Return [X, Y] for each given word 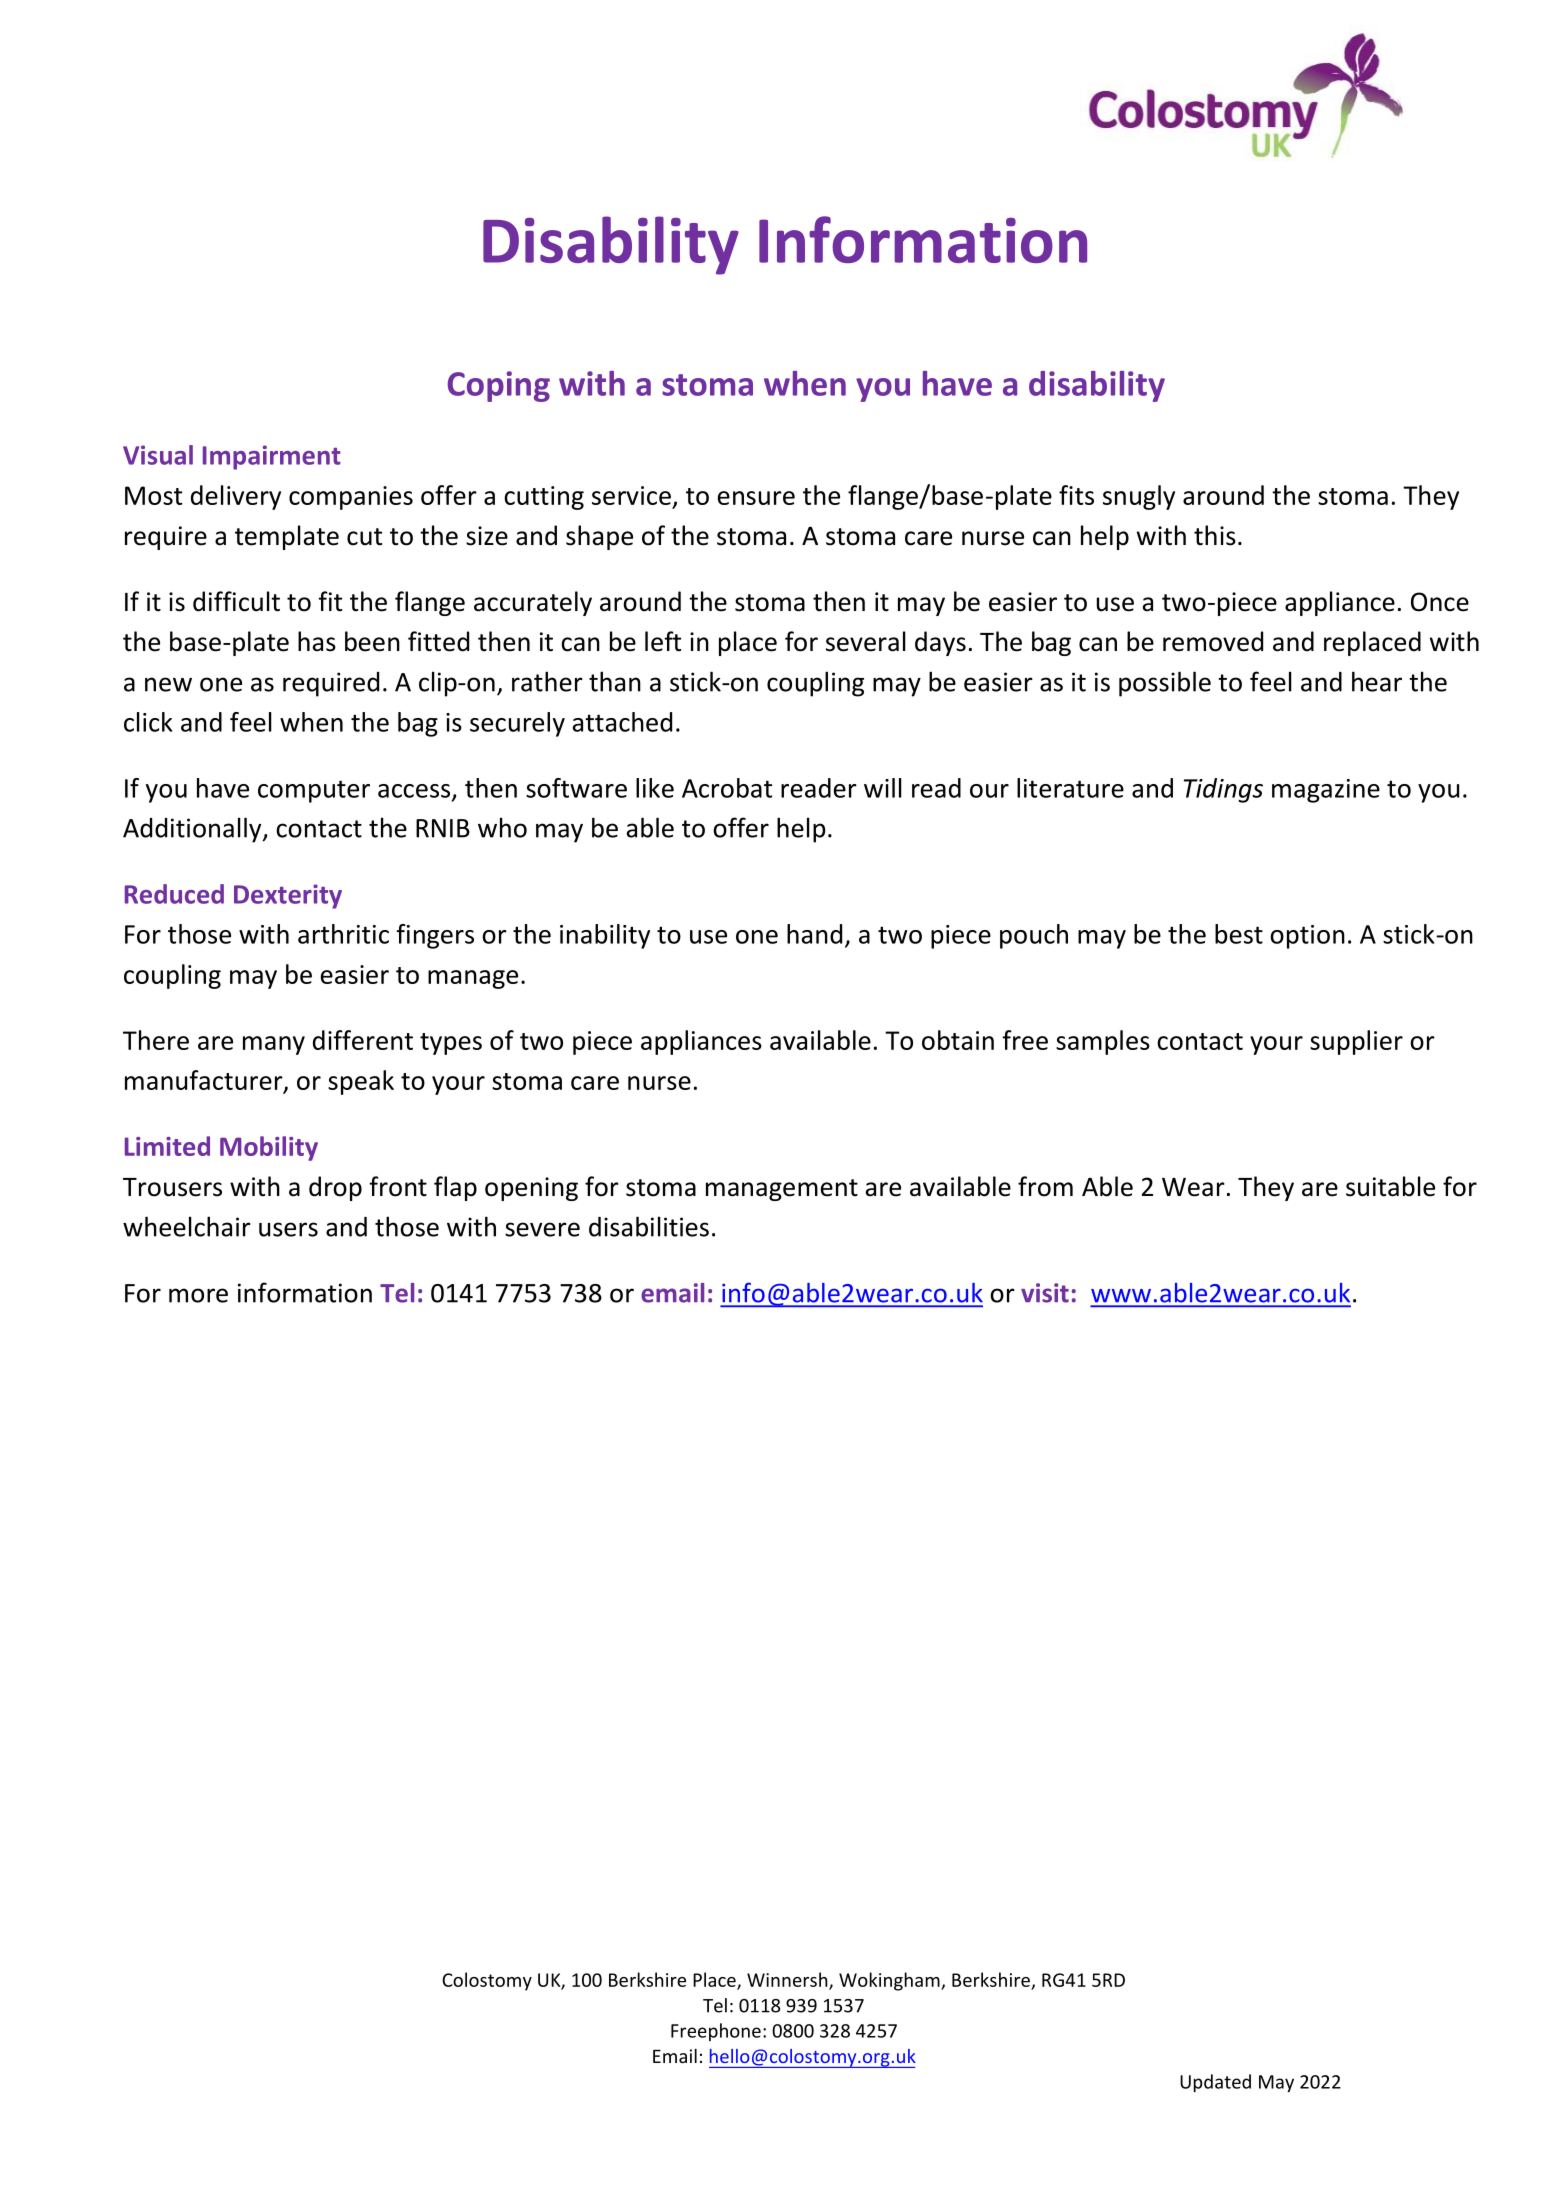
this [1215, 535]
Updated [1215, 2083]
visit [1045, 1293]
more [198, 1295]
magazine [1326, 791]
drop [335, 1188]
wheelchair [187, 1226]
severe [542, 1229]
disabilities [649, 1226]
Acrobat [727, 788]
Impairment [272, 457]
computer [314, 791]
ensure [756, 498]
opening [531, 1189]
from [1045, 1186]
